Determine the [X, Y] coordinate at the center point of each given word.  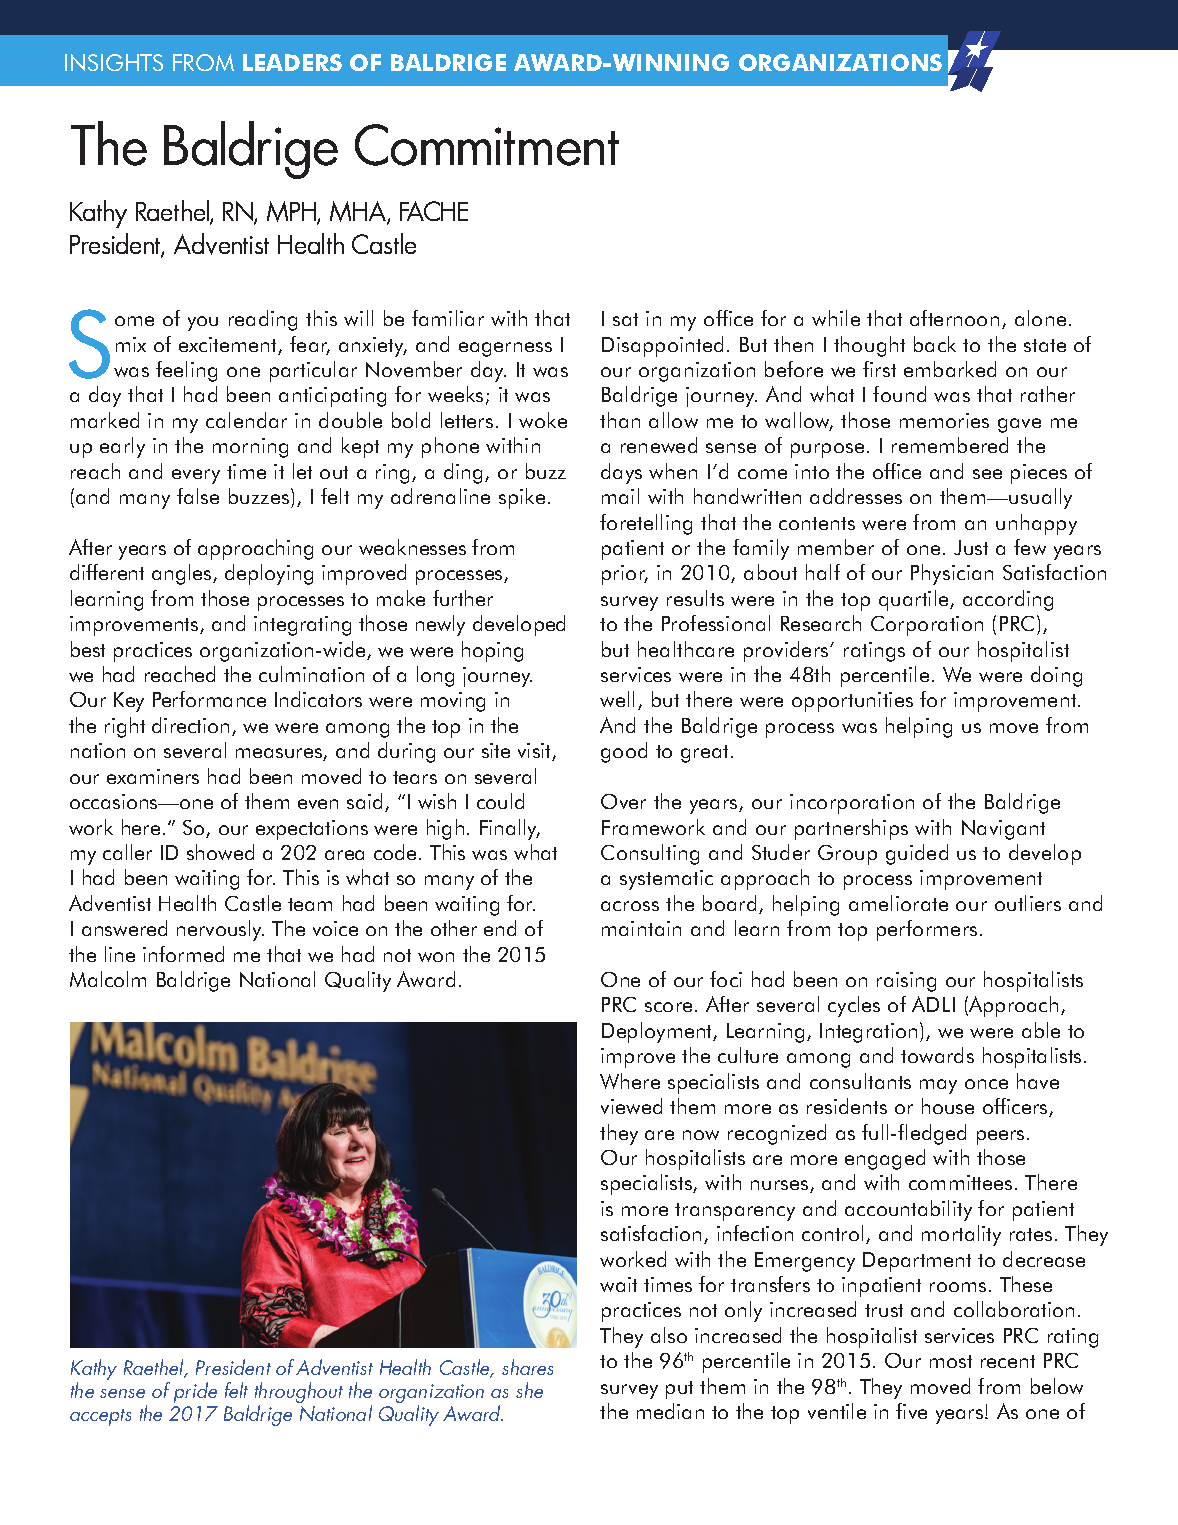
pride [195, 1392]
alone [1040, 318]
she [529, 1390]
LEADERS [292, 62]
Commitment [487, 145]
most [951, 1361]
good [624, 752]
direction [190, 725]
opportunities [852, 702]
